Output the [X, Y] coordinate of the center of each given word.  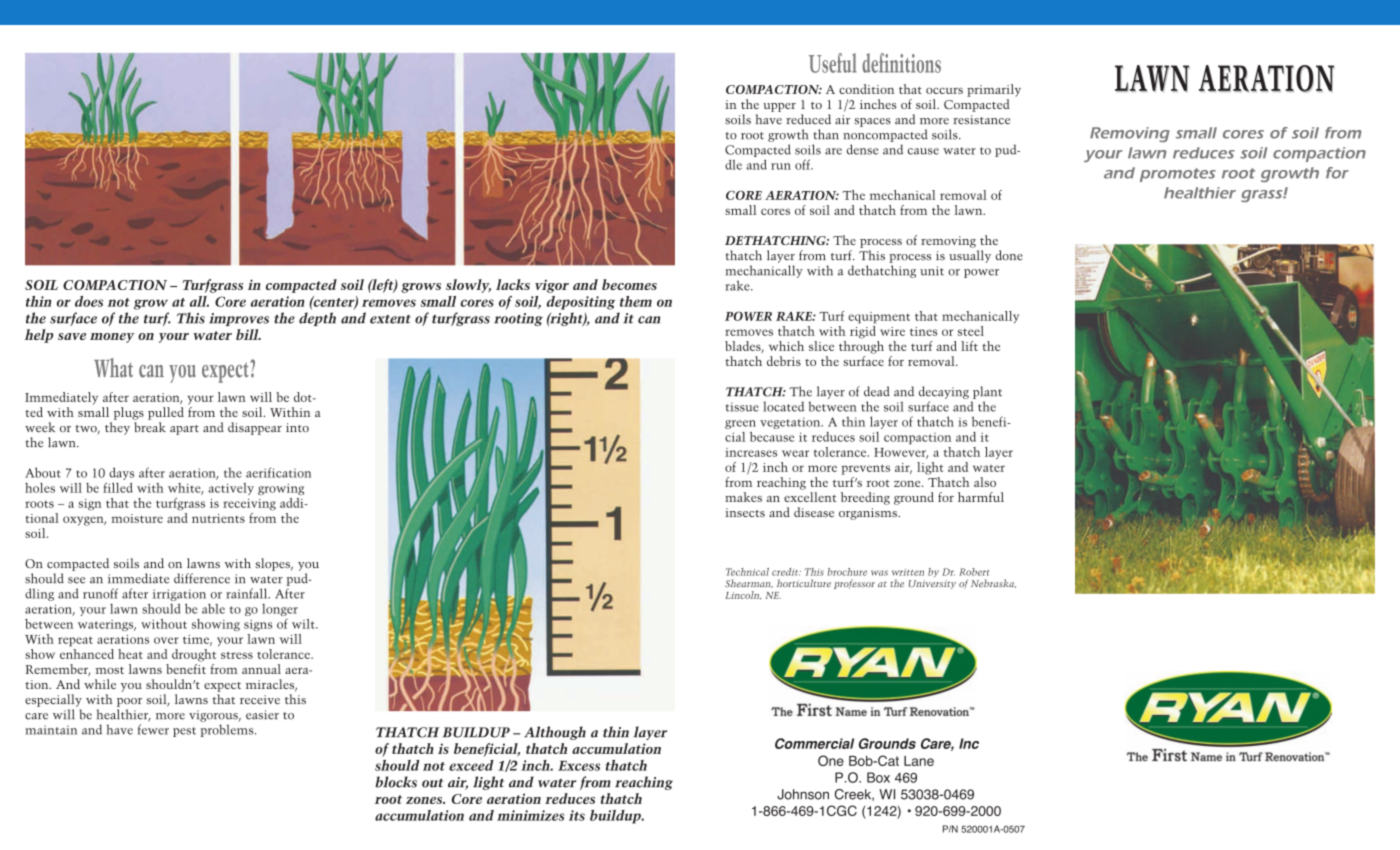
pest [184, 732]
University [932, 584]
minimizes [530, 815]
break [150, 427]
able [213, 608]
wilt [304, 624]
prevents [865, 469]
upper [779, 107]
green [740, 424]
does [89, 301]
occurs [944, 91]
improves [239, 319]
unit [932, 271]
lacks [513, 284]
